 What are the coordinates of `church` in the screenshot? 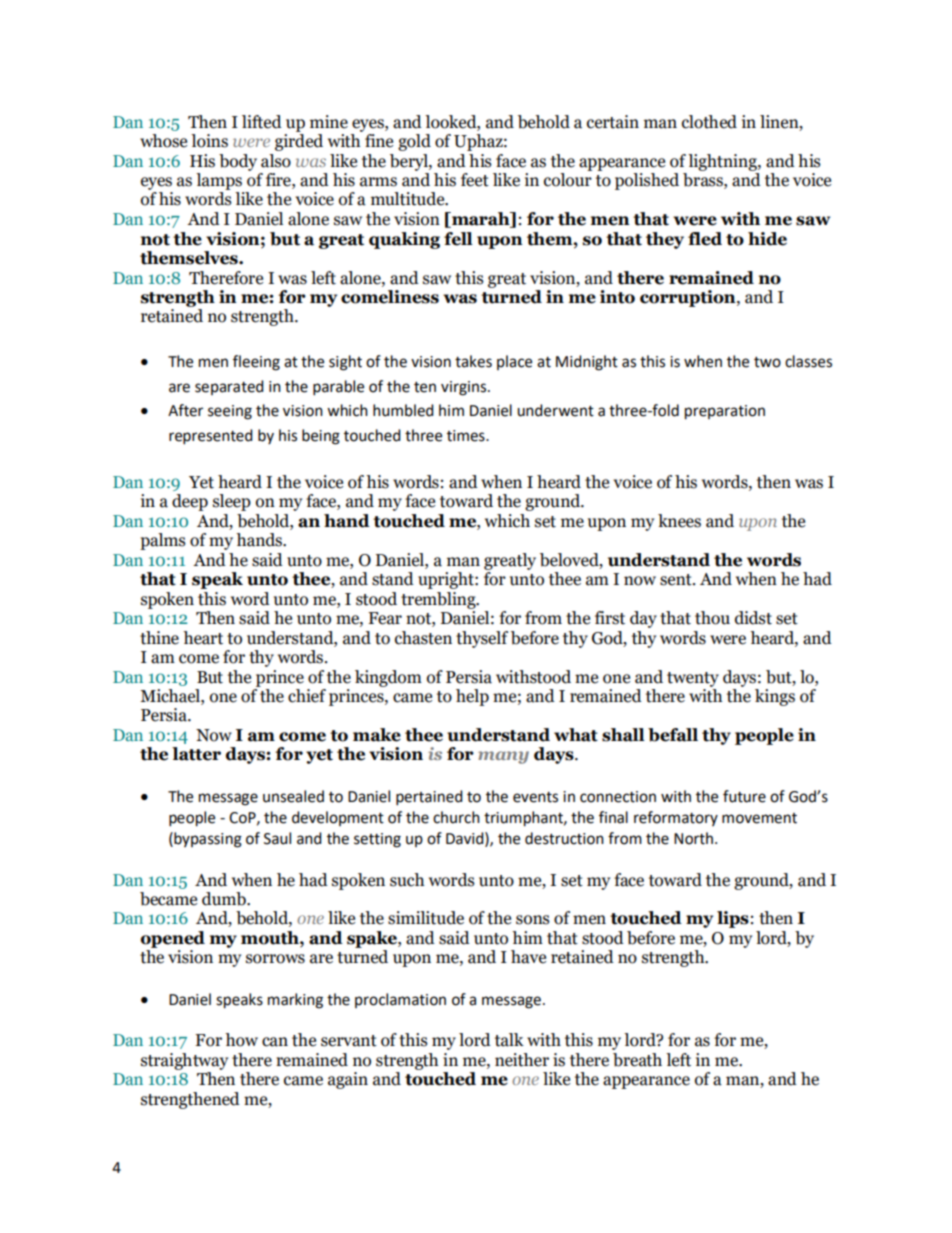 It's located at (456, 817).
